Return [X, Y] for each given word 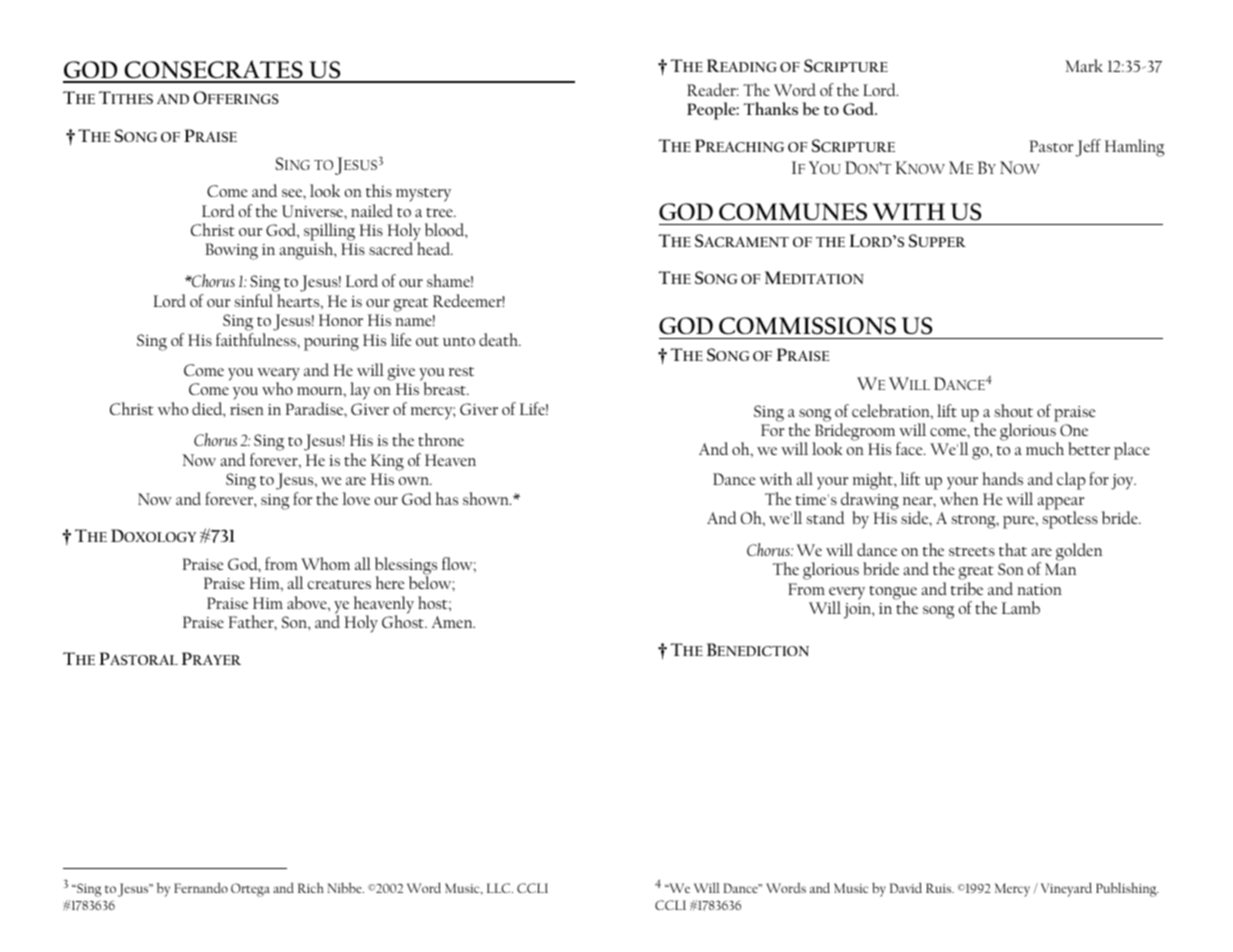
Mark [1084, 65]
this [379, 190]
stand [825, 517]
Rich [311, 887]
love [356, 498]
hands [1002, 478]
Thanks [770, 108]
